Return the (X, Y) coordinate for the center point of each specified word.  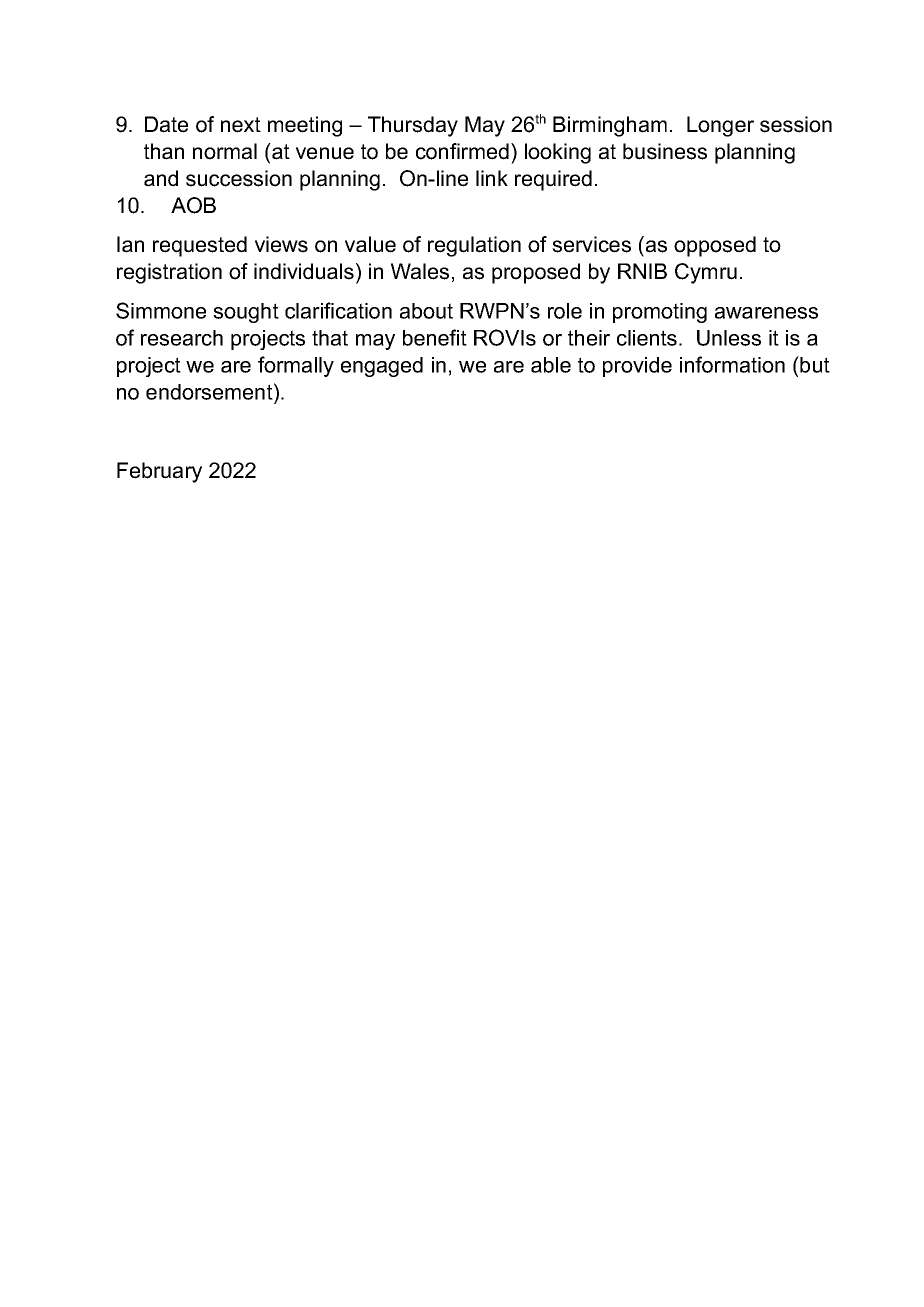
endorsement (210, 391)
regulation (474, 246)
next (241, 125)
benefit (435, 337)
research (182, 338)
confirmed (462, 151)
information (732, 364)
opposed (715, 246)
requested (200, 246)
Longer (720, 126)
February (159, 472)
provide (637, 367)
